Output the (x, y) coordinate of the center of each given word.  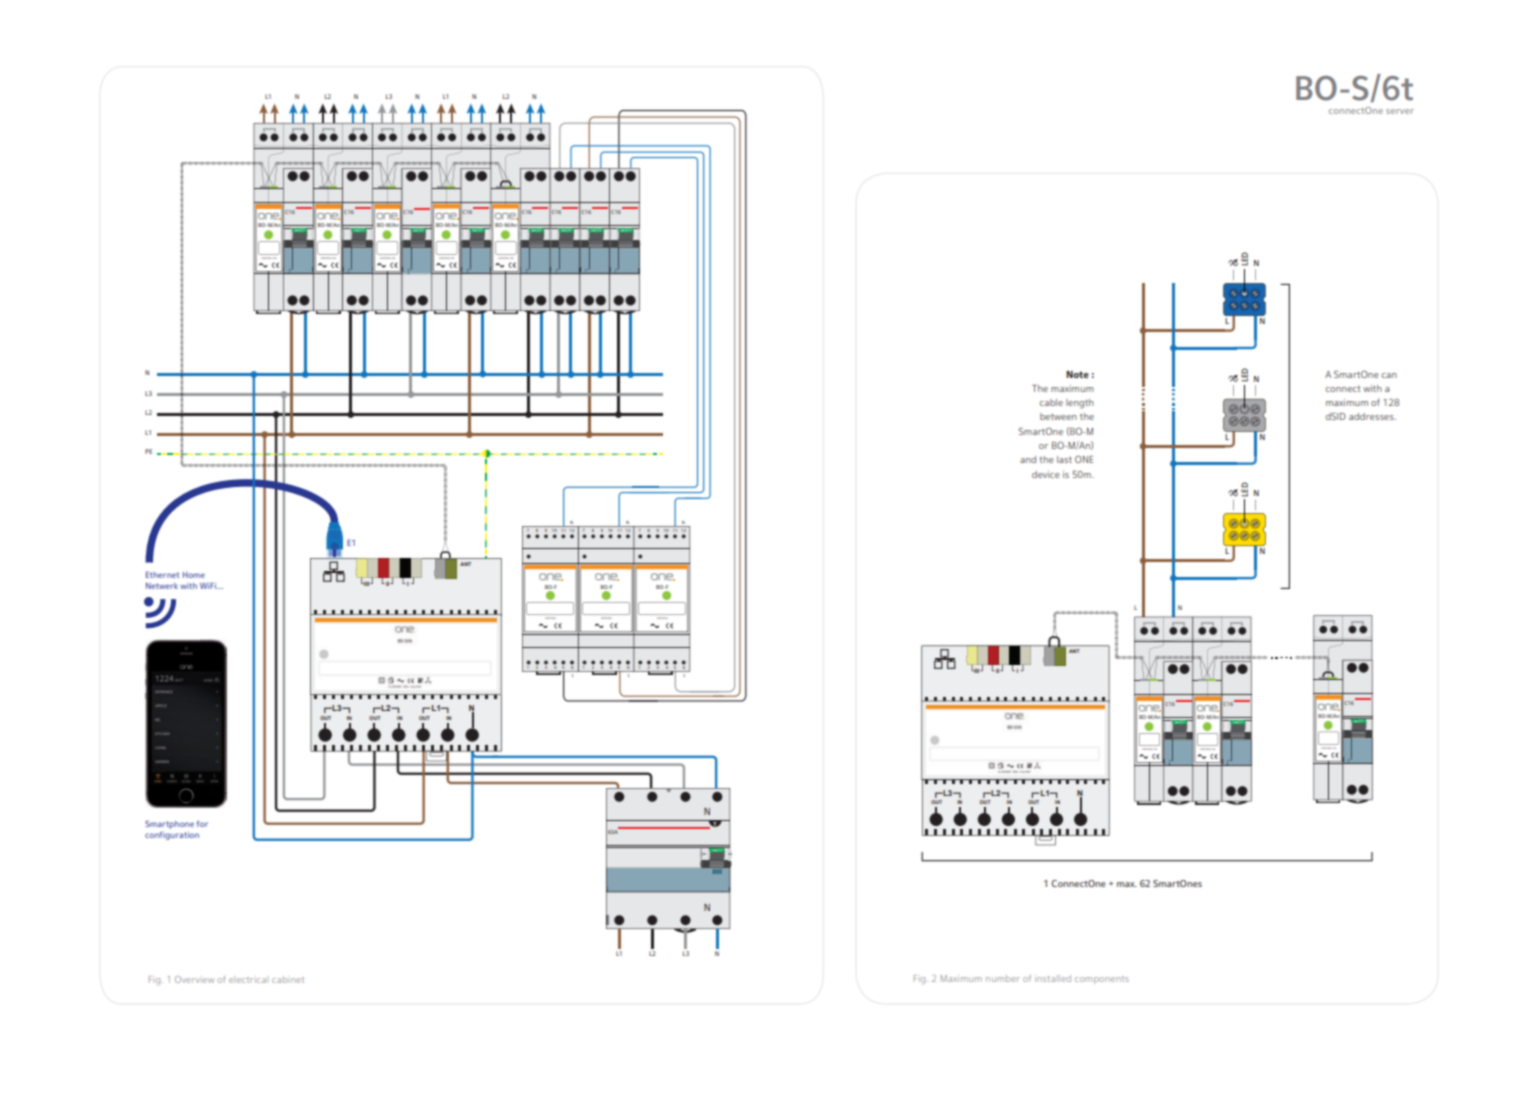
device (1046, 474)
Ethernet (162, 574)
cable (1051, 402)
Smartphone (169, 824)
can (1389, 375)
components (1102, 980)
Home (194, 575)
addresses (1372, 416)
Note (1077, 374)
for (202, 823)
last (1064, 459)
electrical (247, 980)
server (1400, 111)
